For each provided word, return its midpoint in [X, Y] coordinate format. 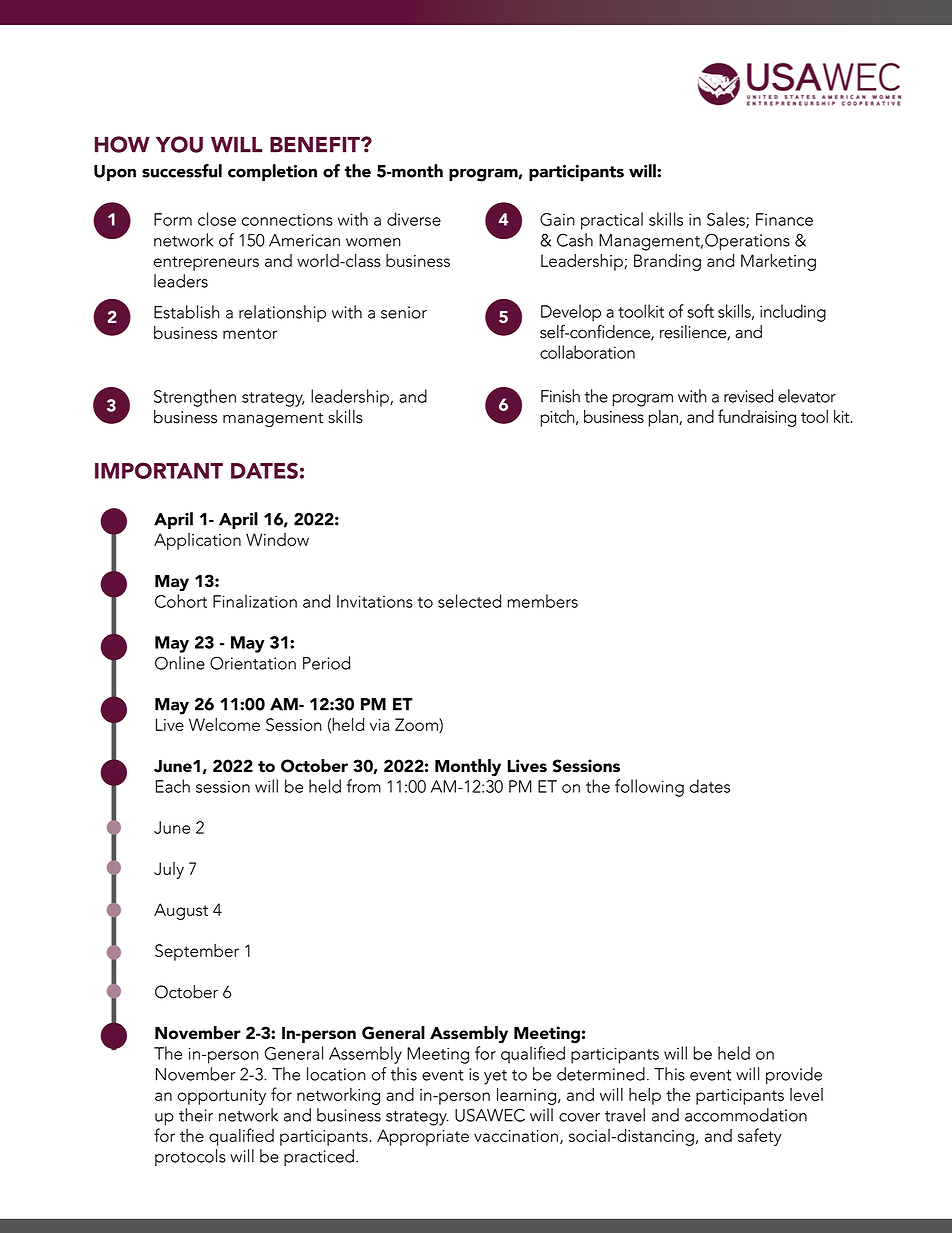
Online [180, 663]
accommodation [746, 1115]
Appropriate [423, 1137]
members [542, 601]
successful [182, 171]
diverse [414, 219]
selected [469, 601]
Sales [727, 220]
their [196, 1115]
